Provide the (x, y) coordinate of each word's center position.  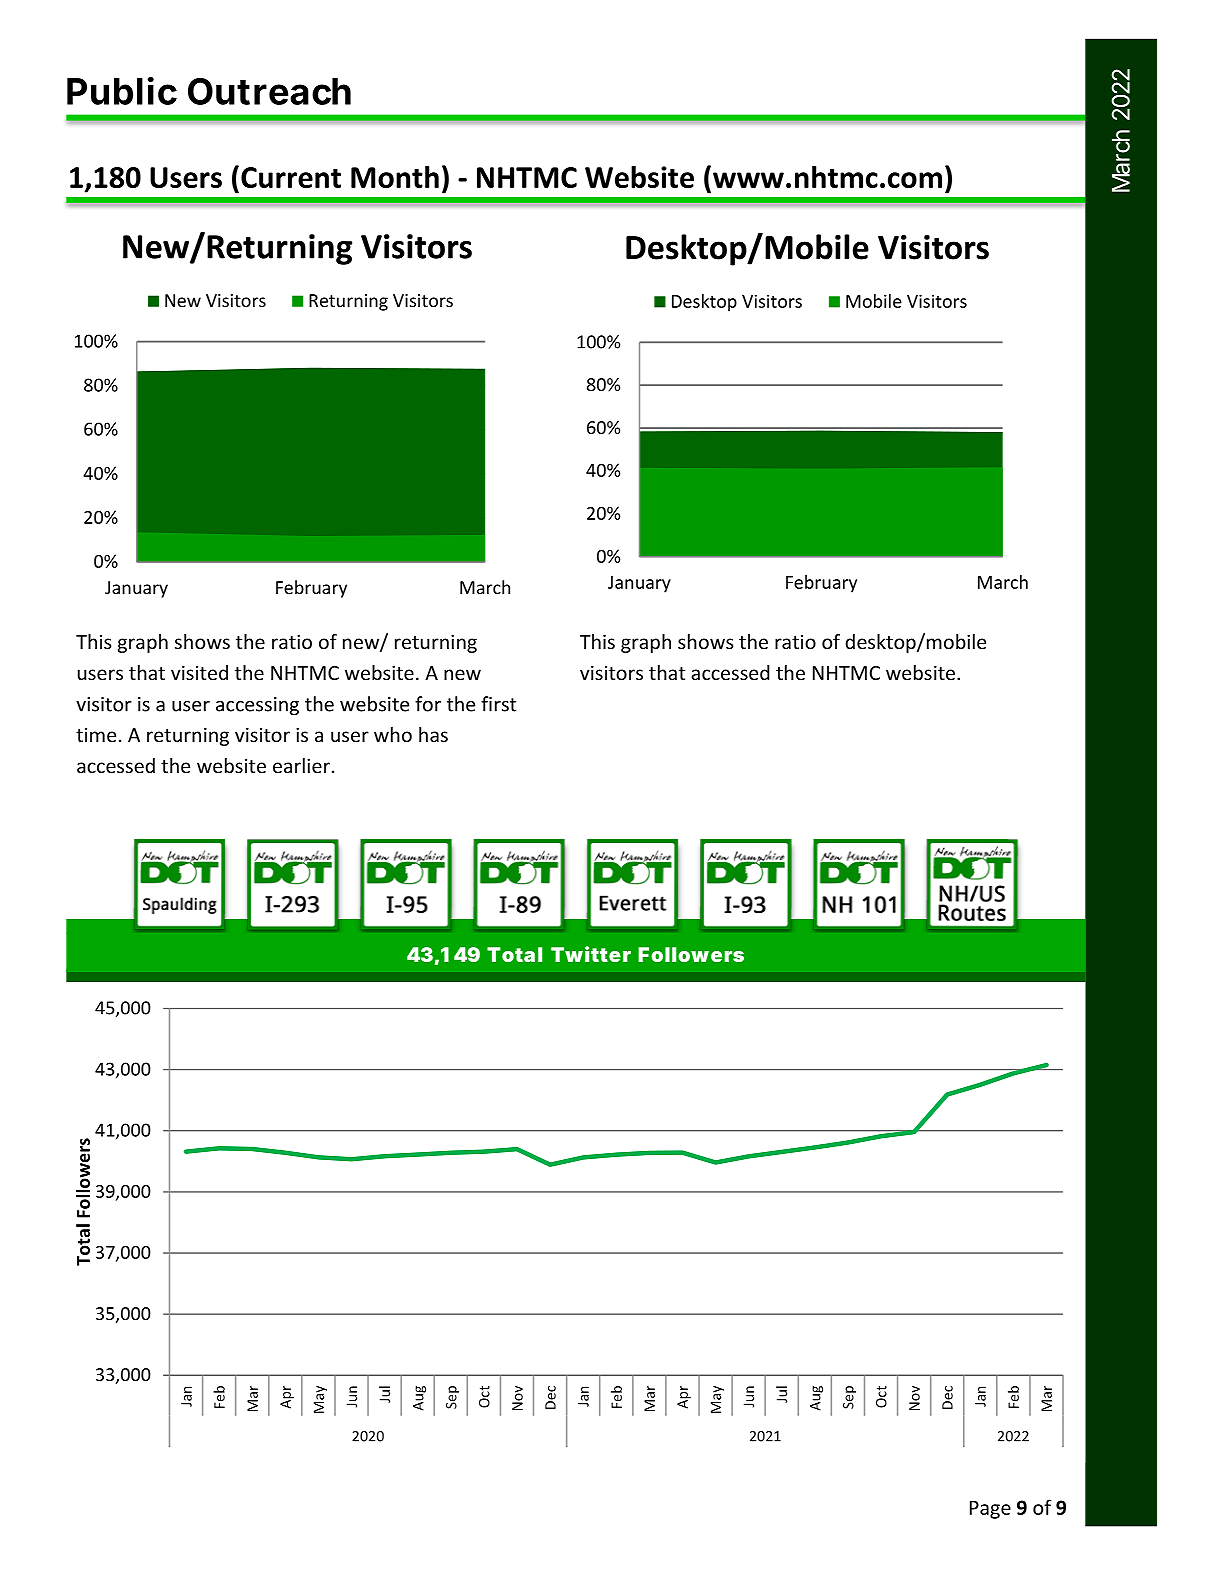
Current (291, 177)
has (433, 734)
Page (990, 1510)
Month (395, 177)
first (498, 704)
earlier (301, 765)
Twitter (591, 954)
